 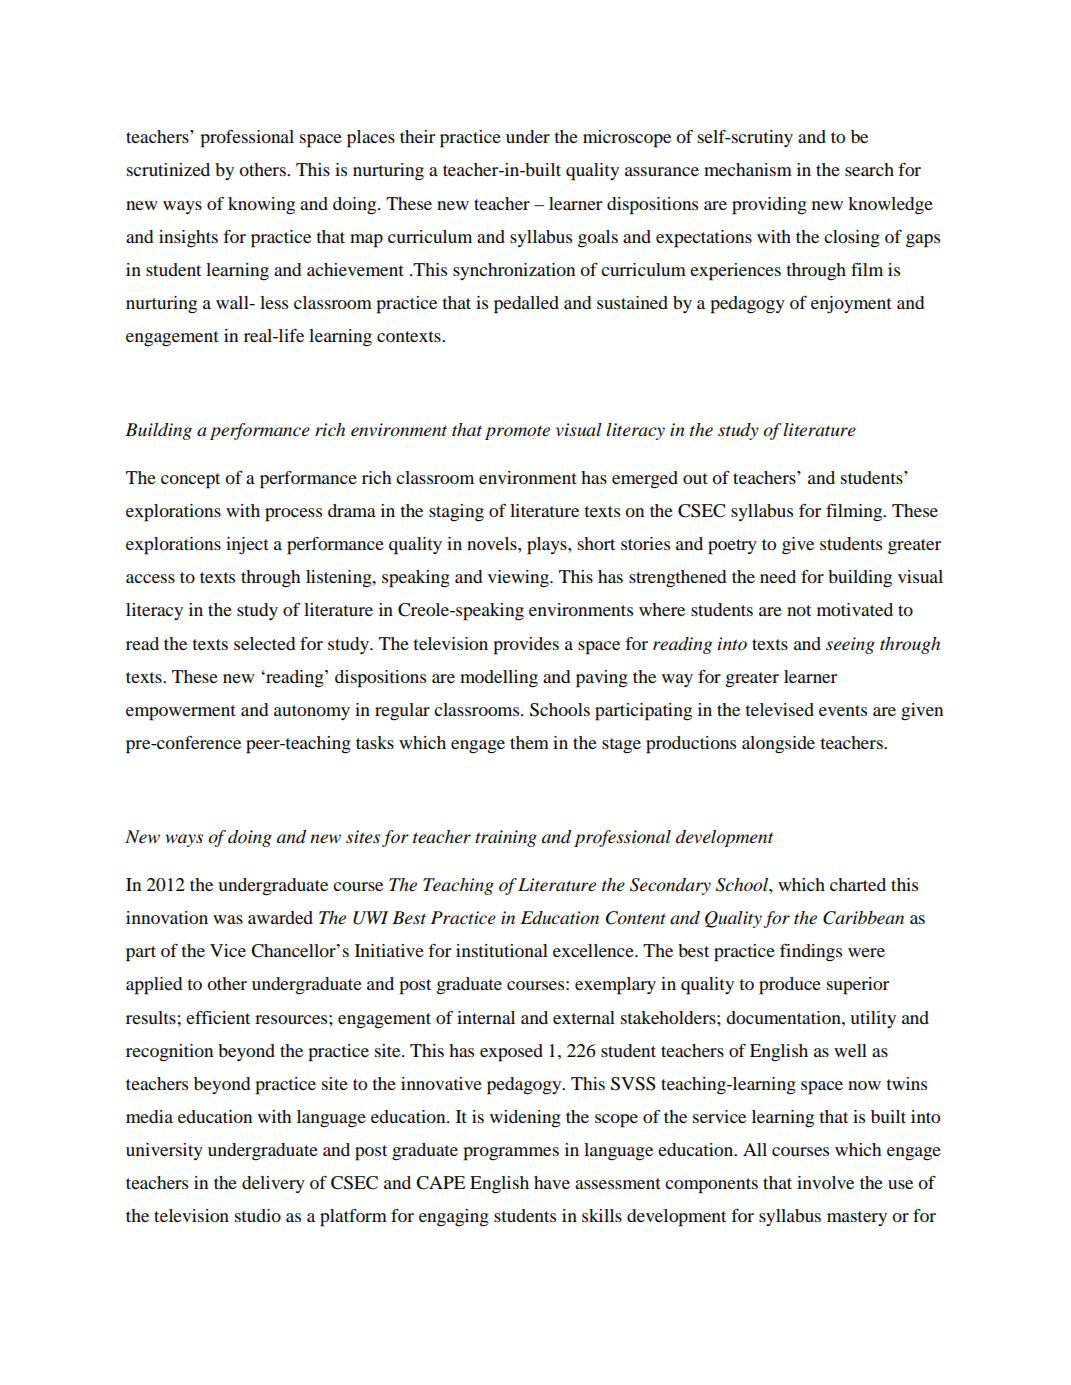 I want to click on was, so click(x=228, y=919).
